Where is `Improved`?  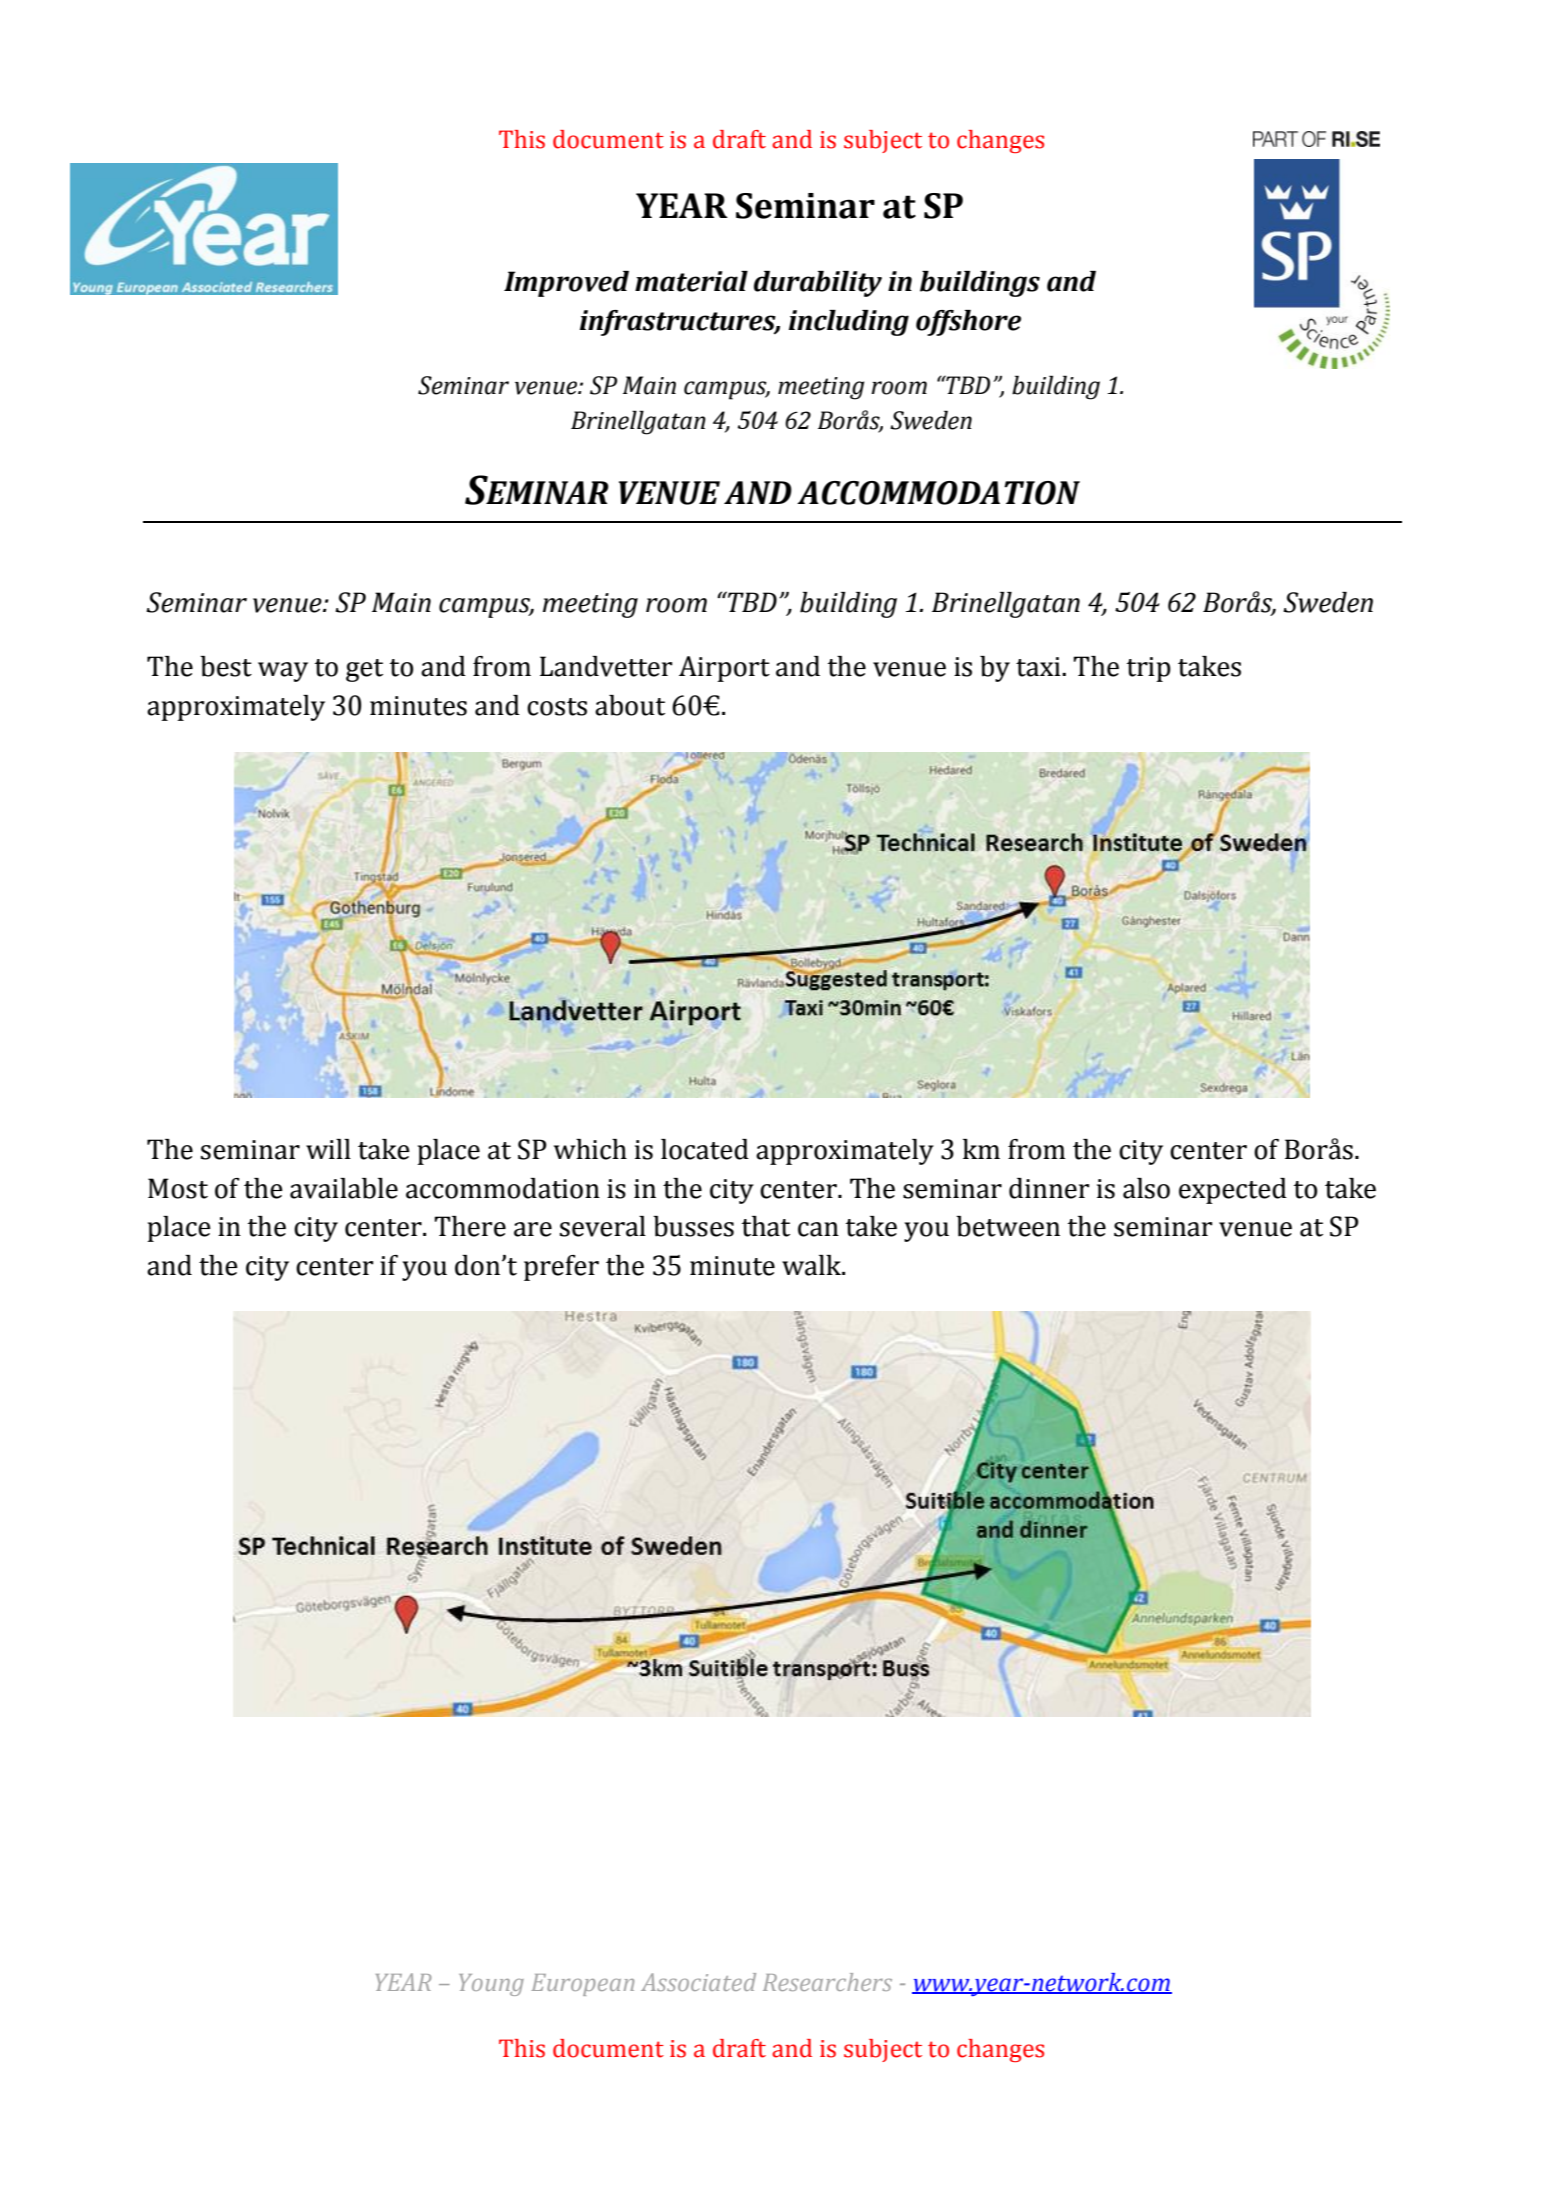 Improved is located at coordinates (566, 284).
